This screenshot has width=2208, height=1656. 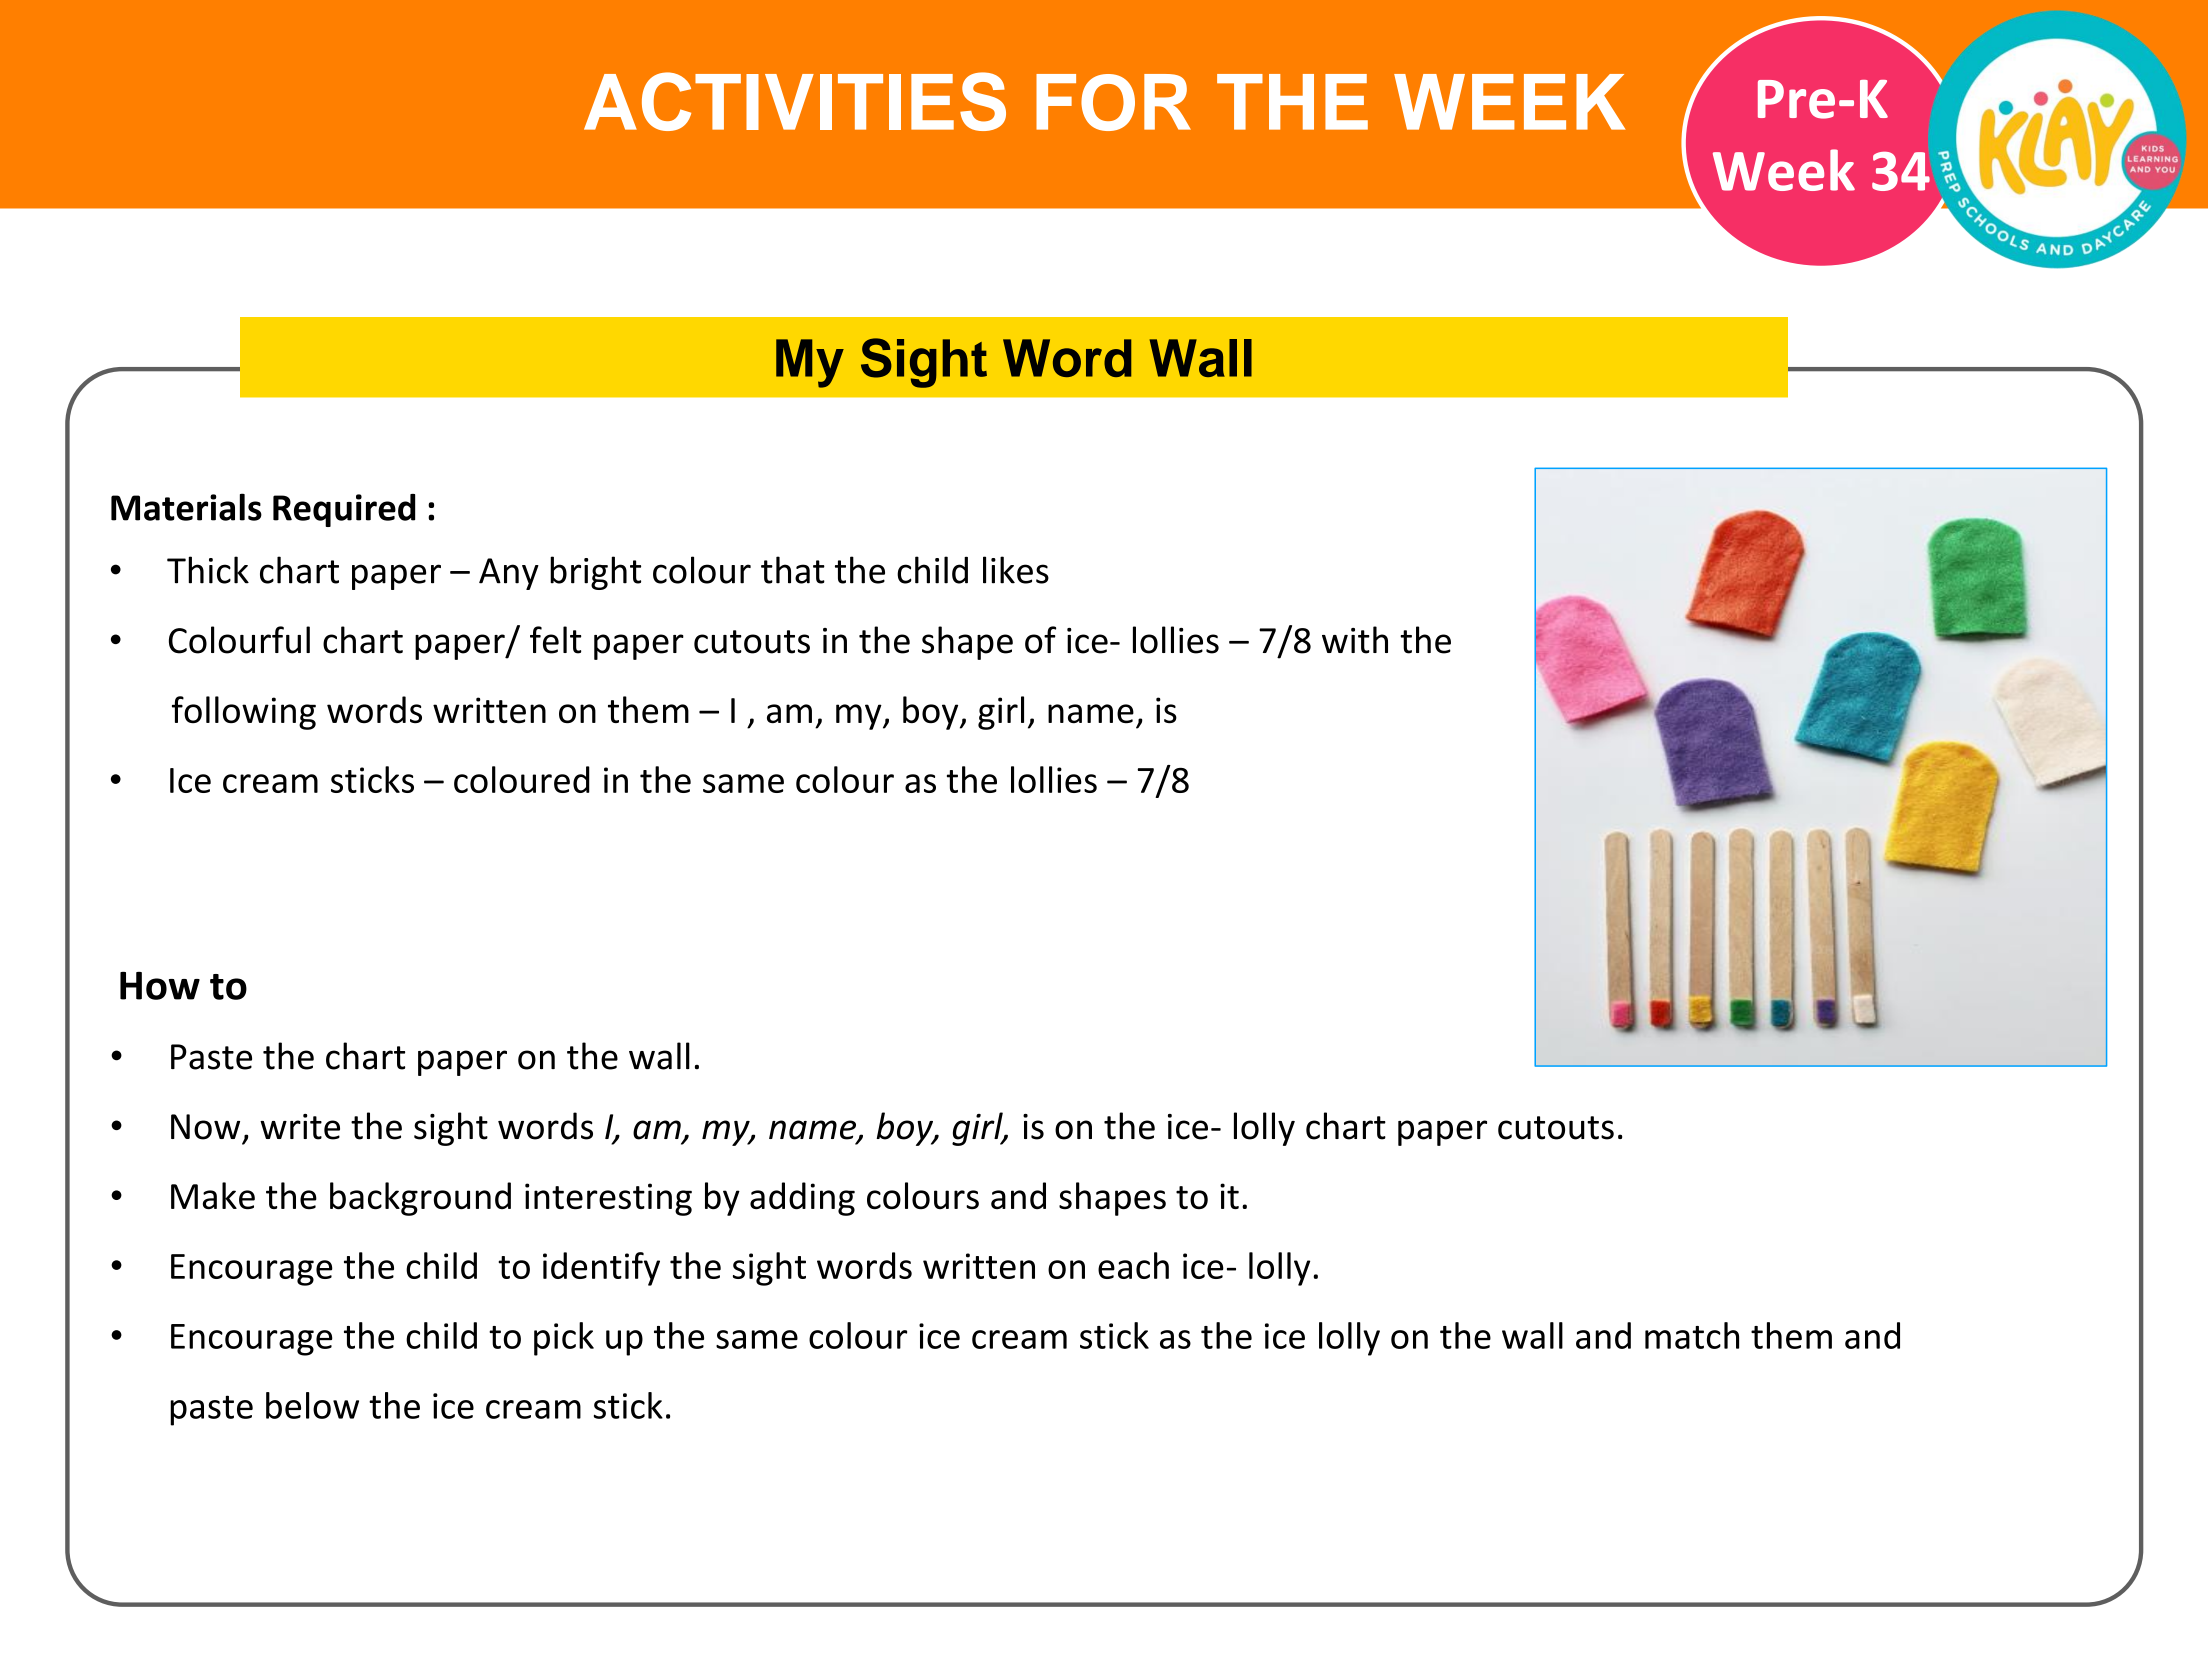 What do you see at coordinates (1355, 640) in the screenshot?
I see `with` at bounding box center [1355, 640].
